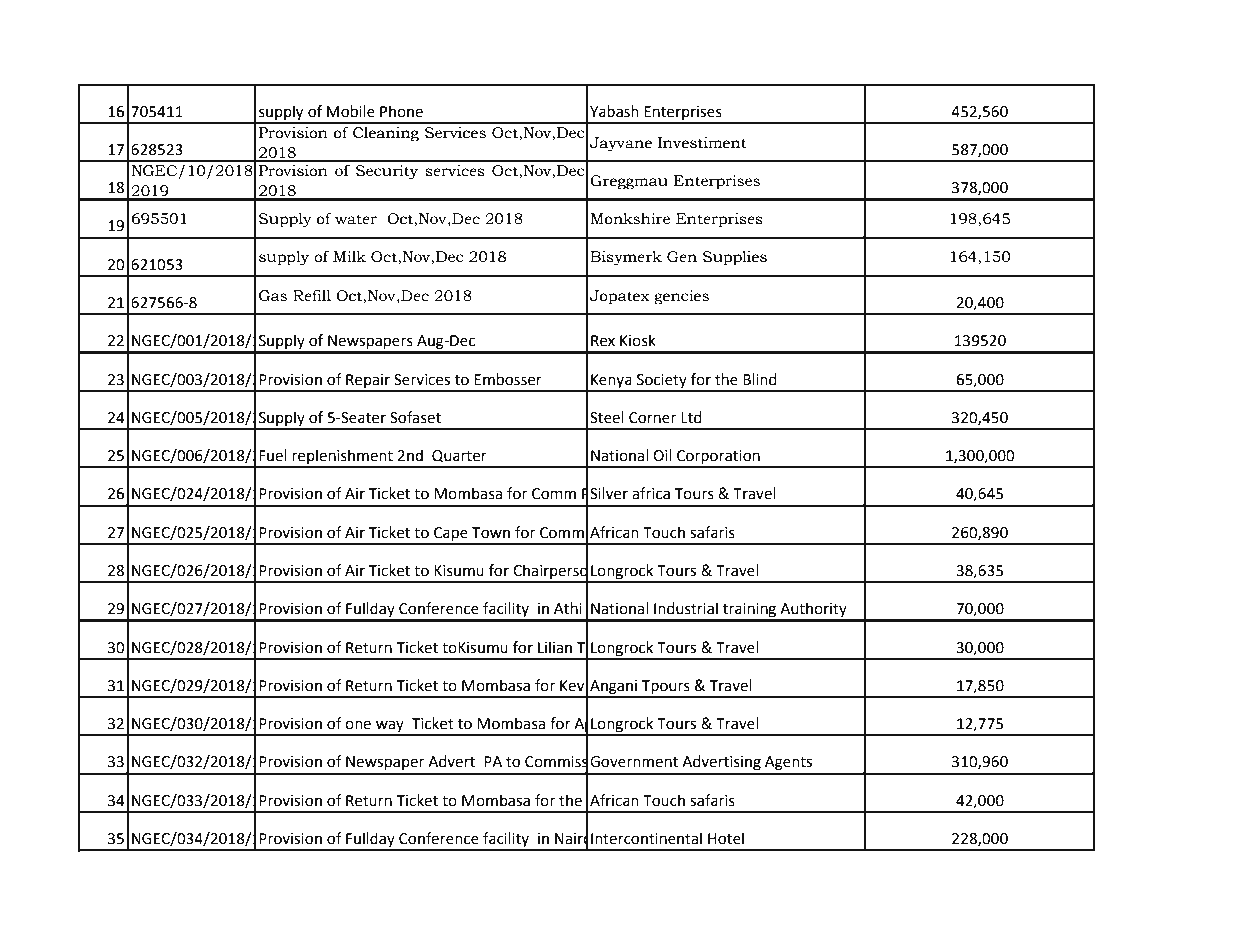 The image size is (1233, 952). Describe the element at coordinates (735, 258) in the page. I see `Supplies` at that location.
